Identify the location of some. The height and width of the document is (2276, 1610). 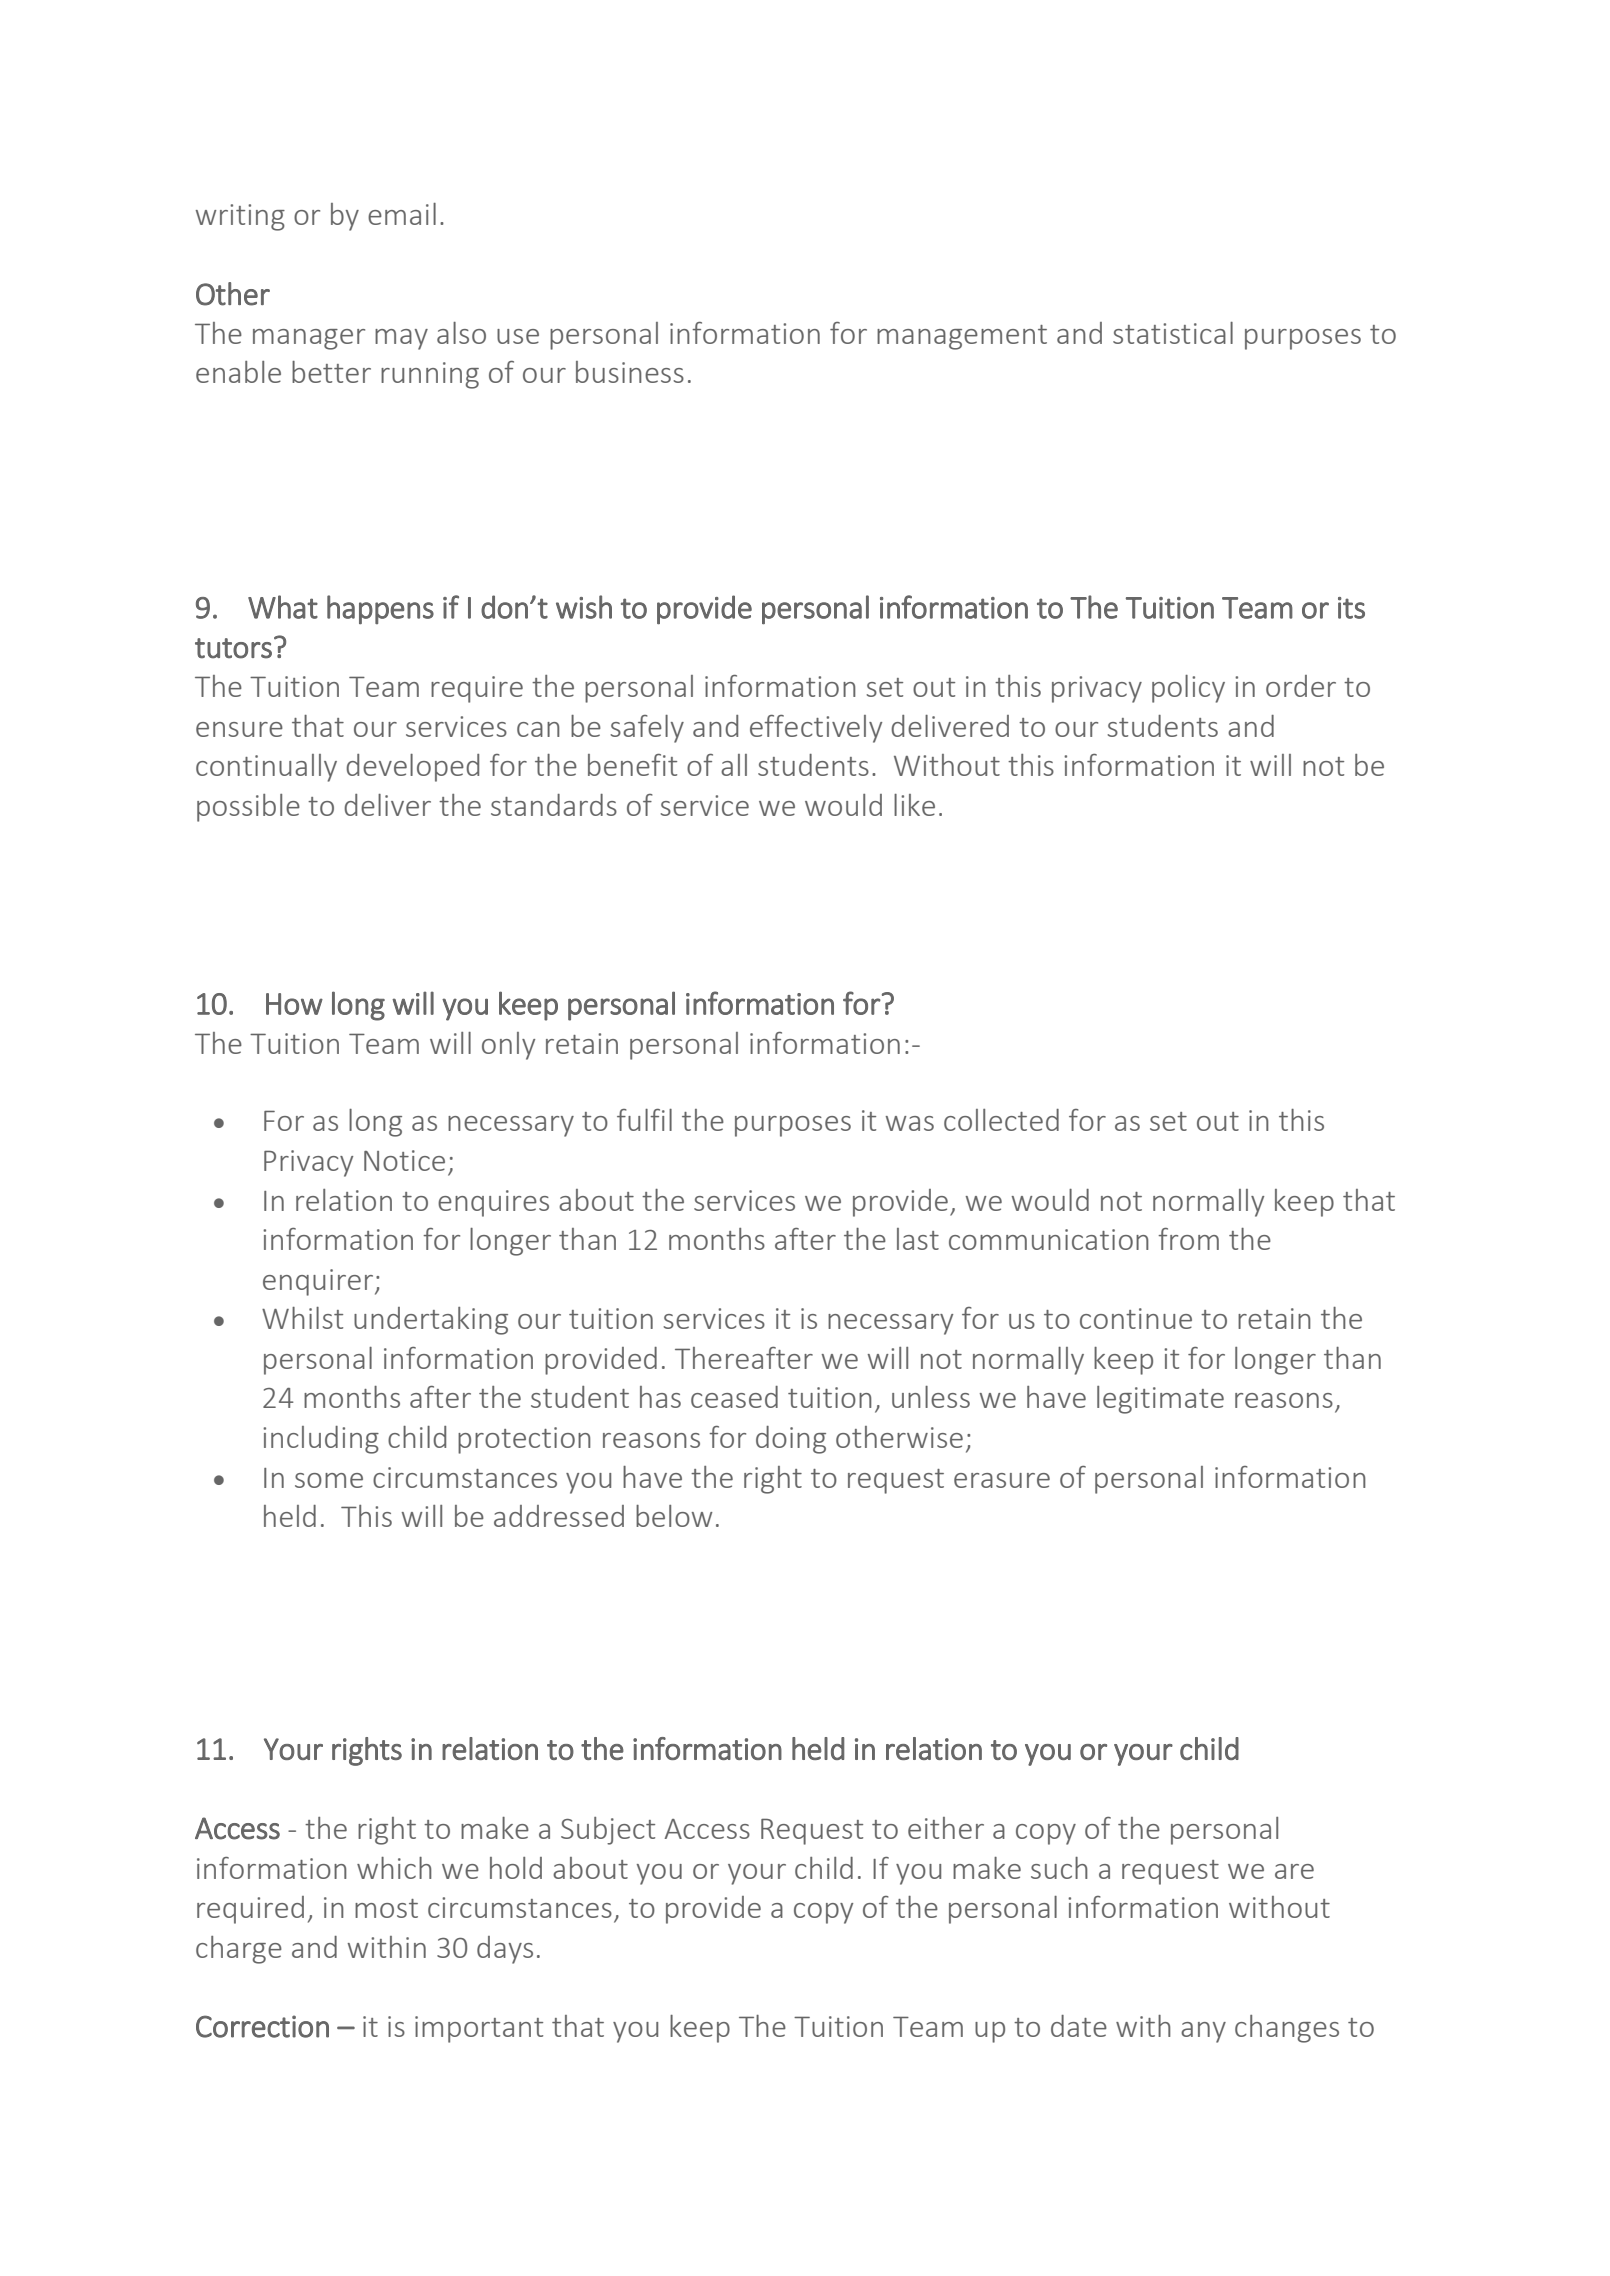
(329, 1480).
